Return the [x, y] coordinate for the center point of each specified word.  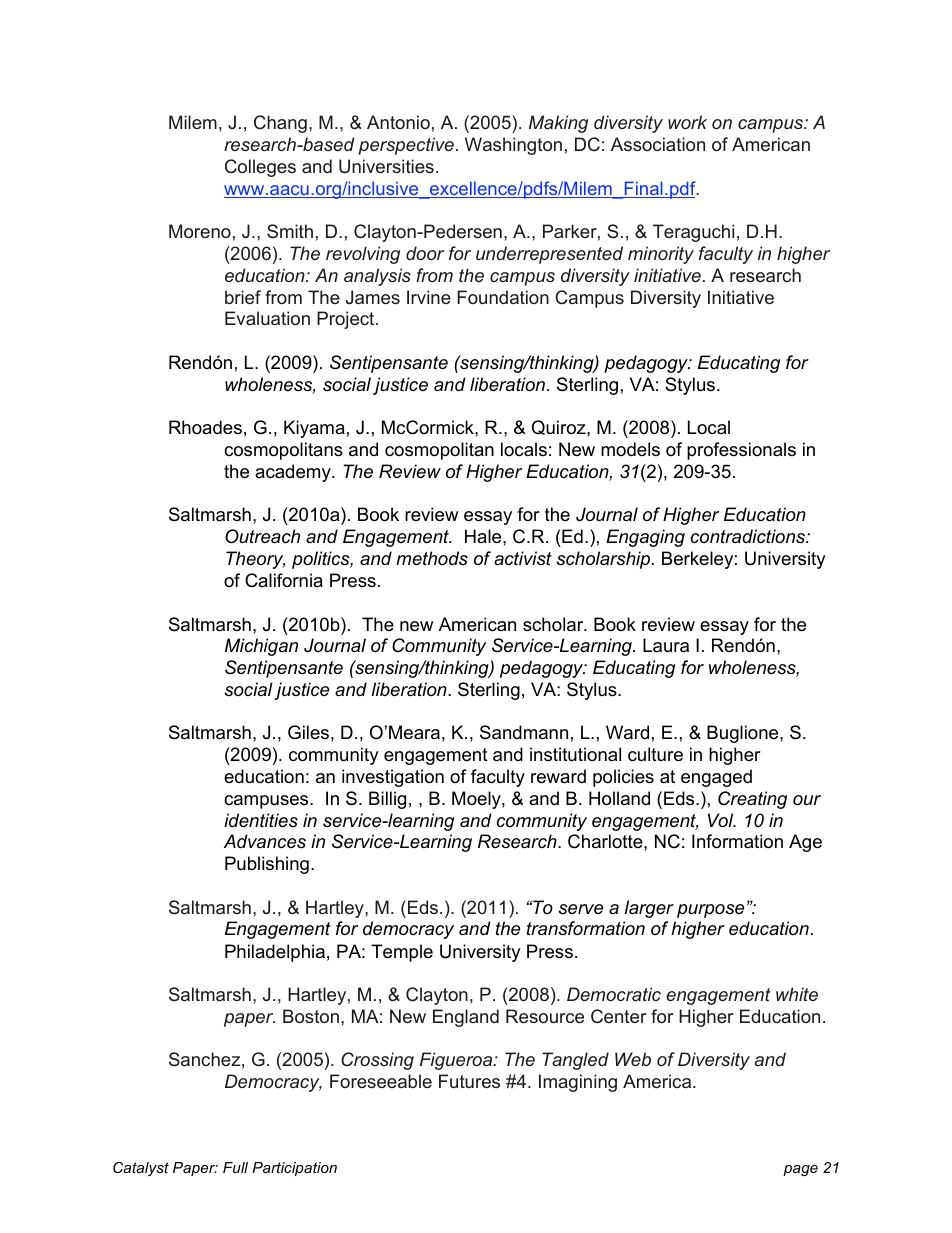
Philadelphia [275, 953]
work [687, 122]
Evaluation [267, 318]
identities [261, 820]
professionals [741, 451]
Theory [255, 560]
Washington [513, 146]
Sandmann [524, 732]
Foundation [503, 297]
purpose [710, 911]
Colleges [260, 168]
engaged [716, 778]
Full [235, 1167]
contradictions [749, 536]
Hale [484, 536]
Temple [402, 953]
